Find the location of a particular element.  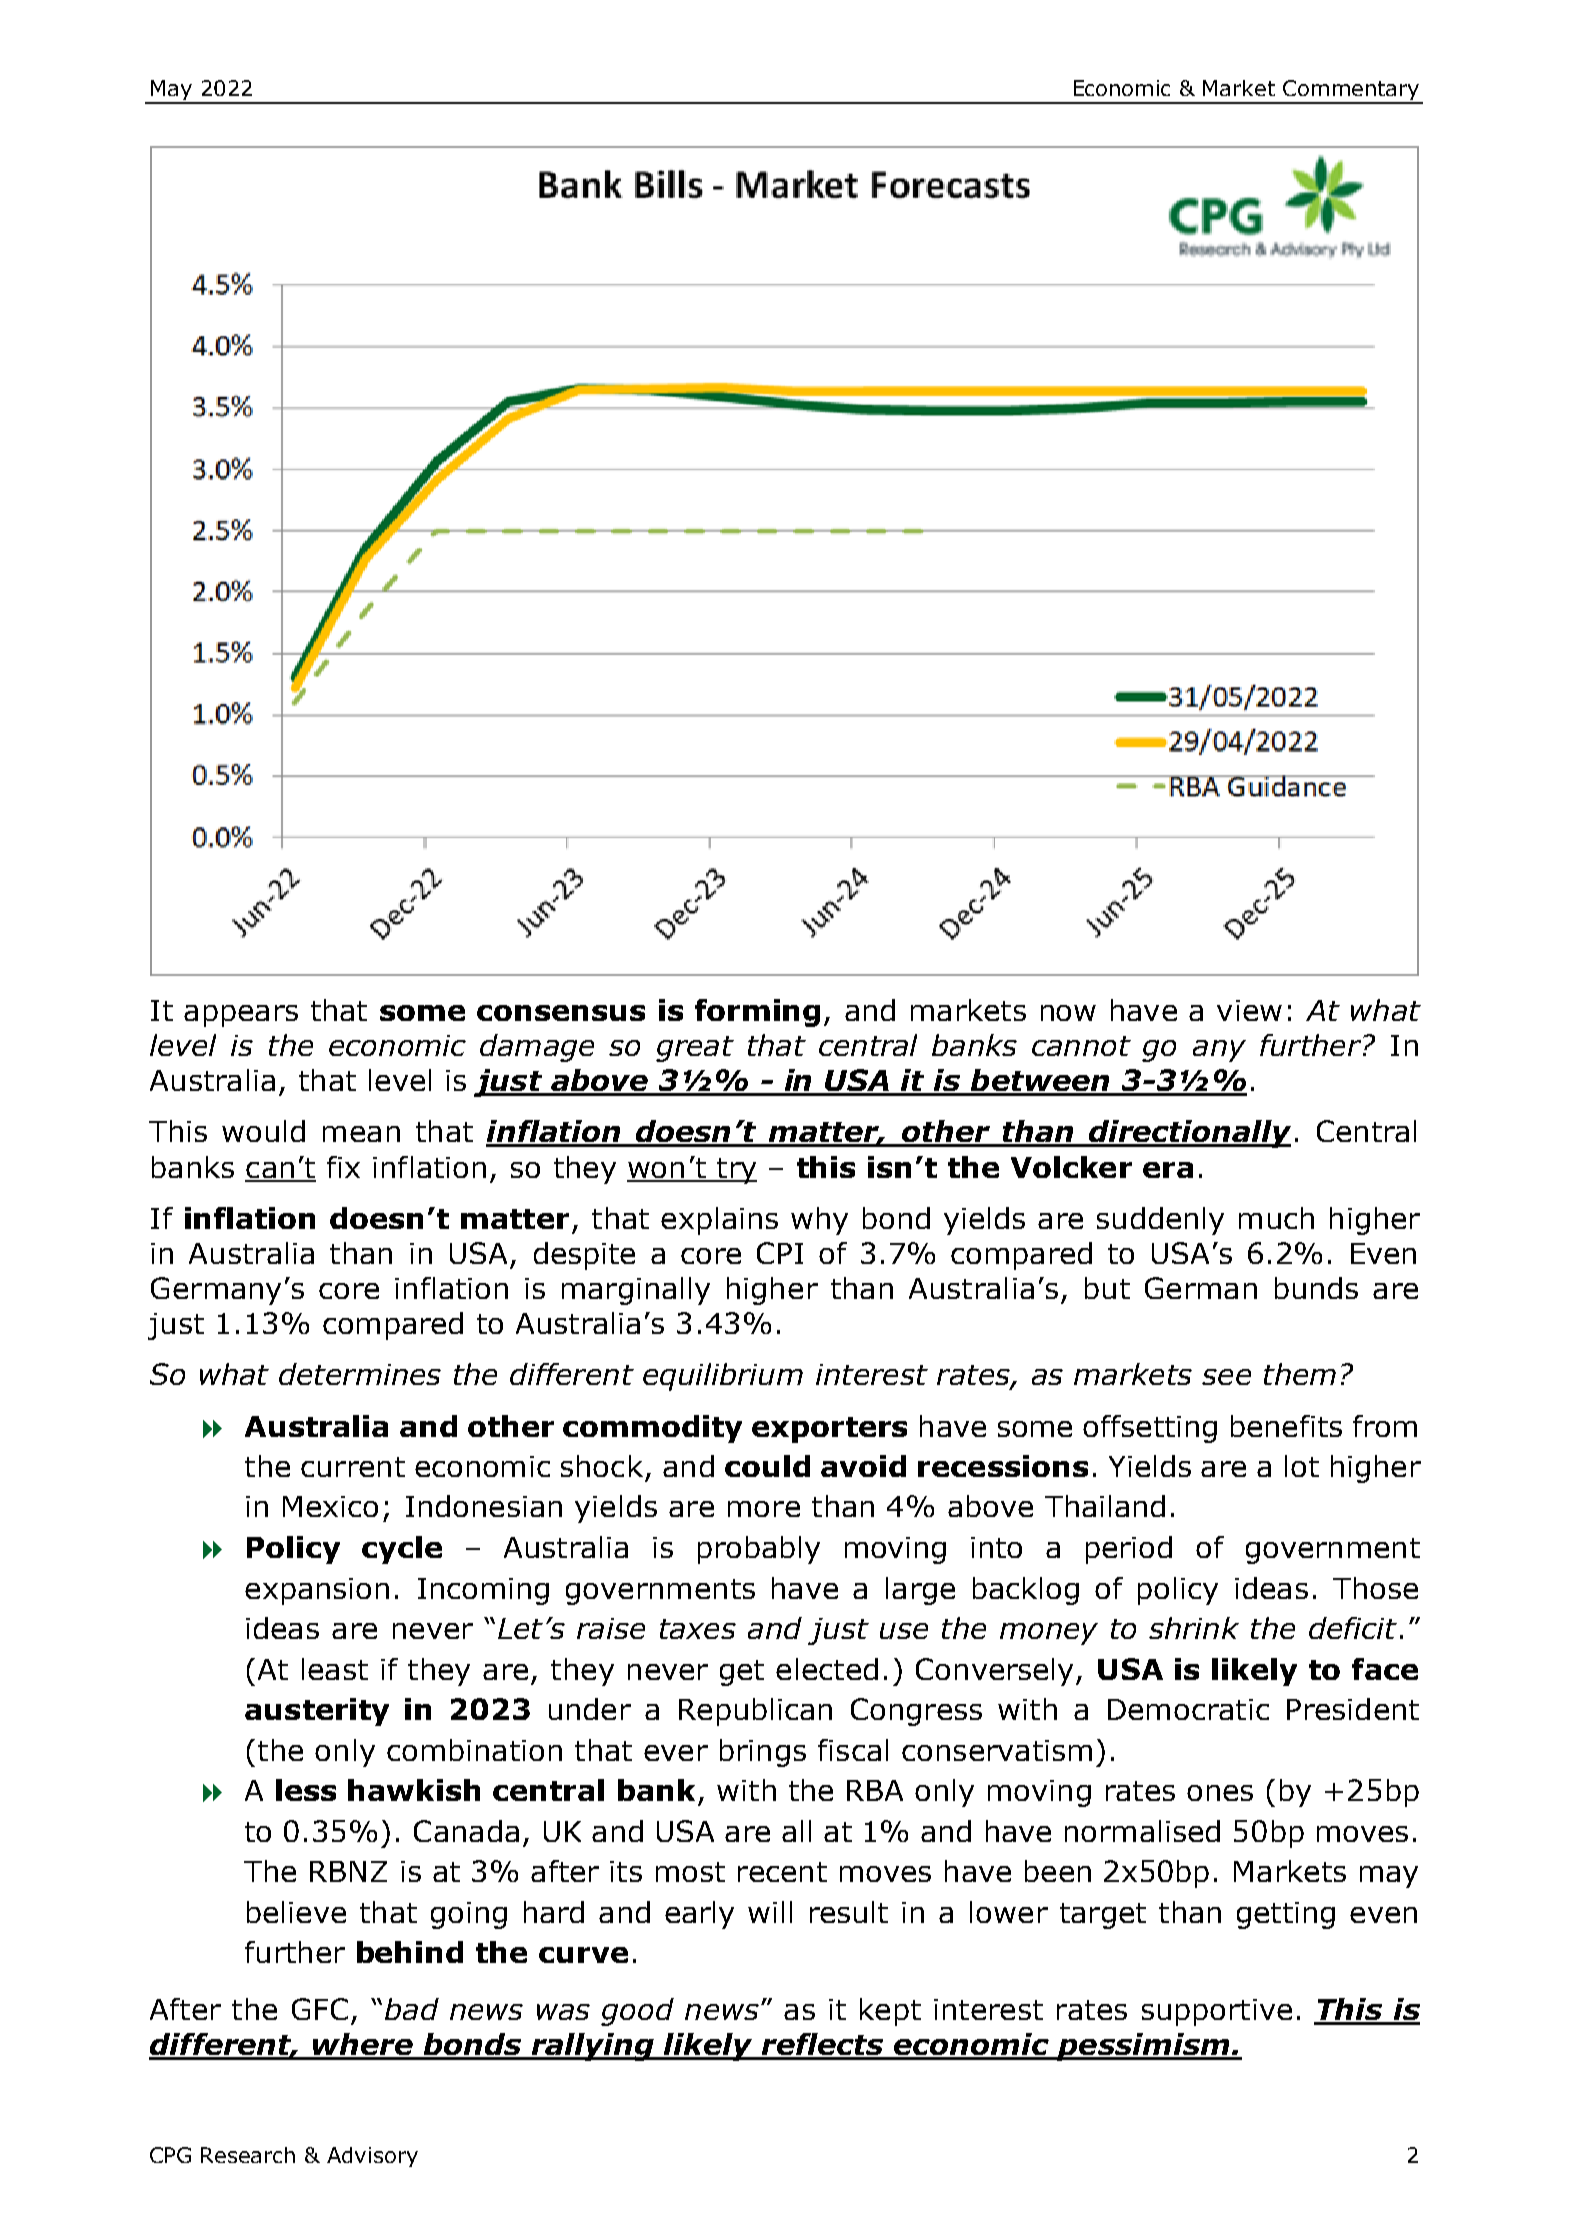

supportive is located at coordinates (1217, 2012).
